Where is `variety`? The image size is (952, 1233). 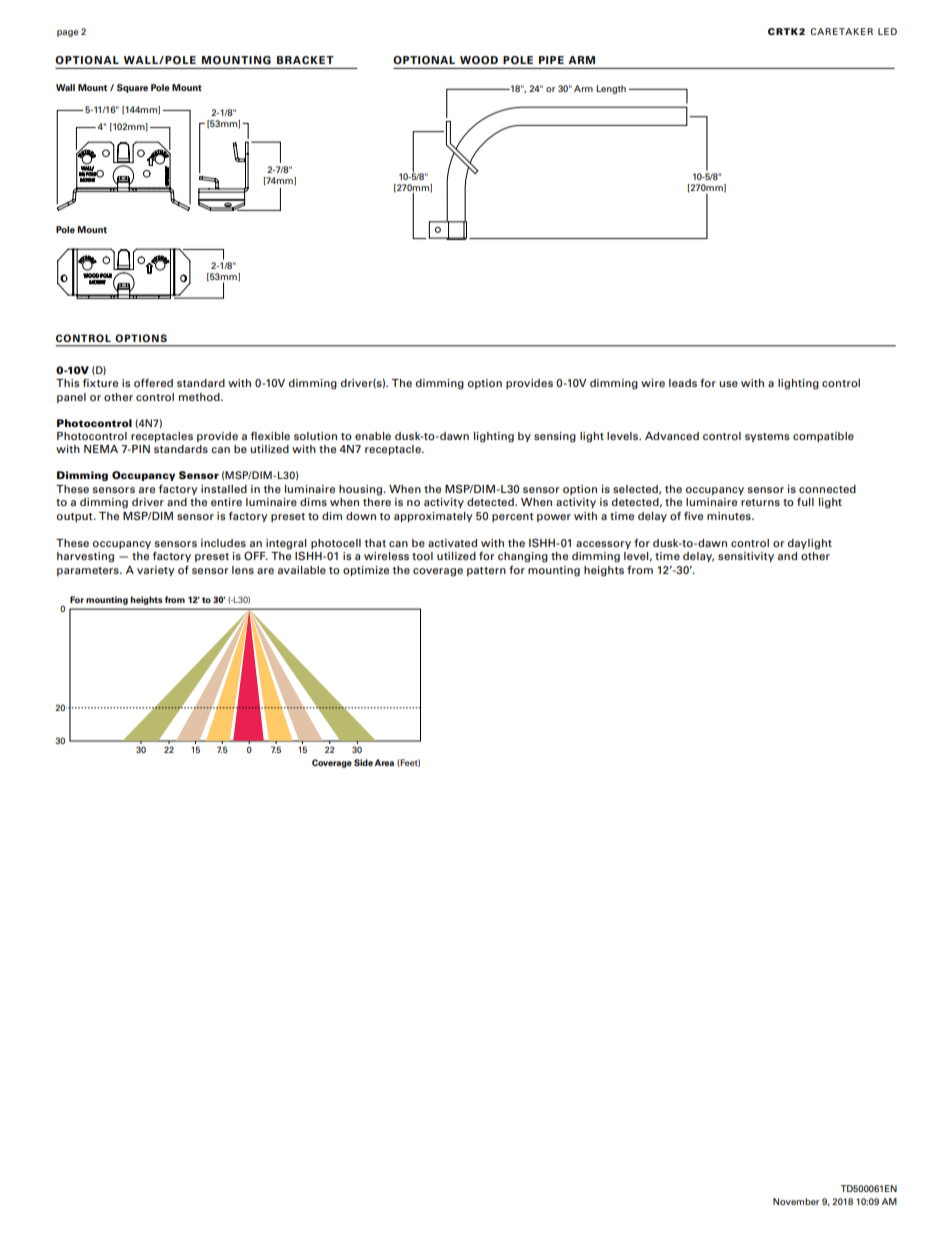
variety is located at coordinates (155, 571).
